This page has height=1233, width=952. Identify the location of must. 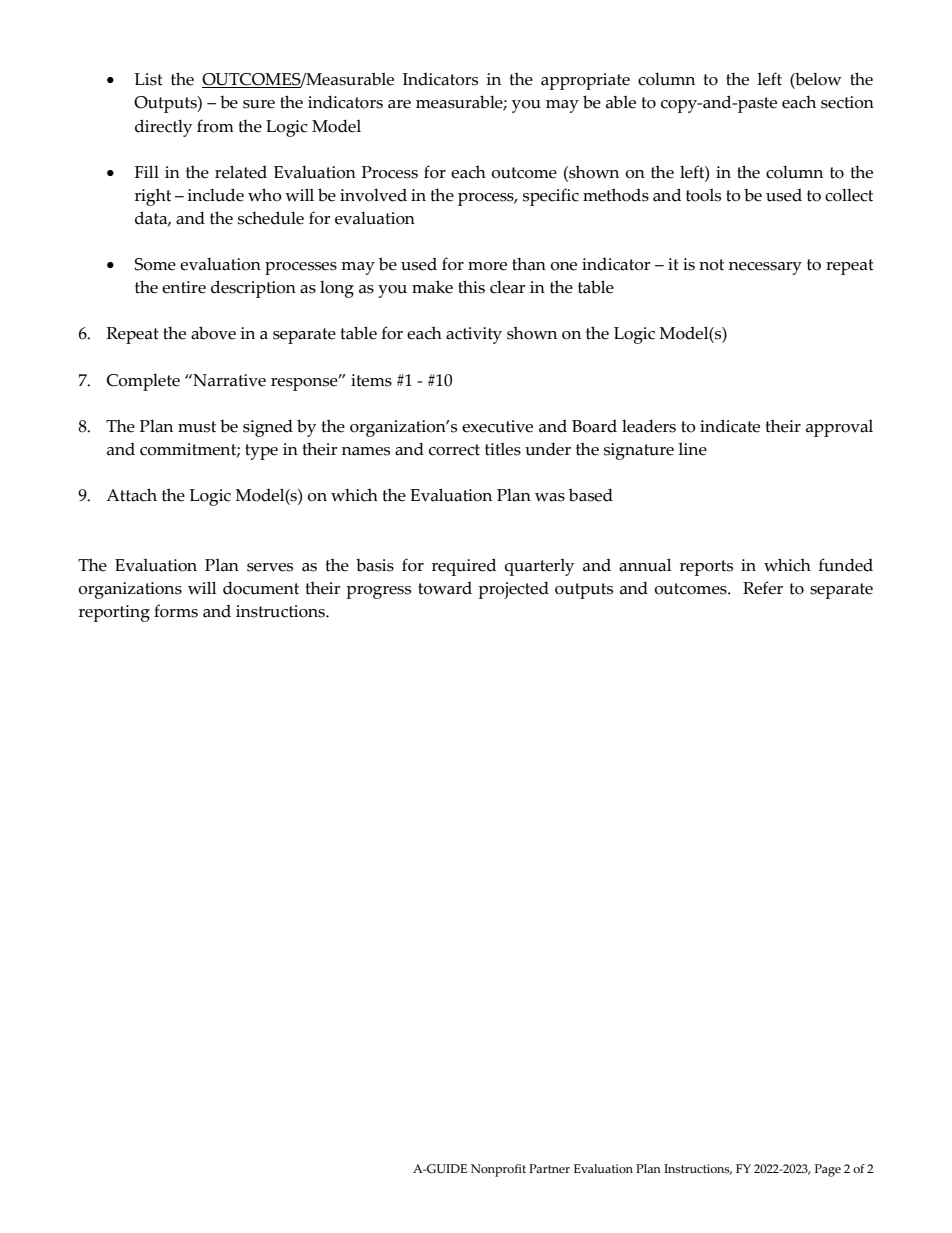
(197, 427).
